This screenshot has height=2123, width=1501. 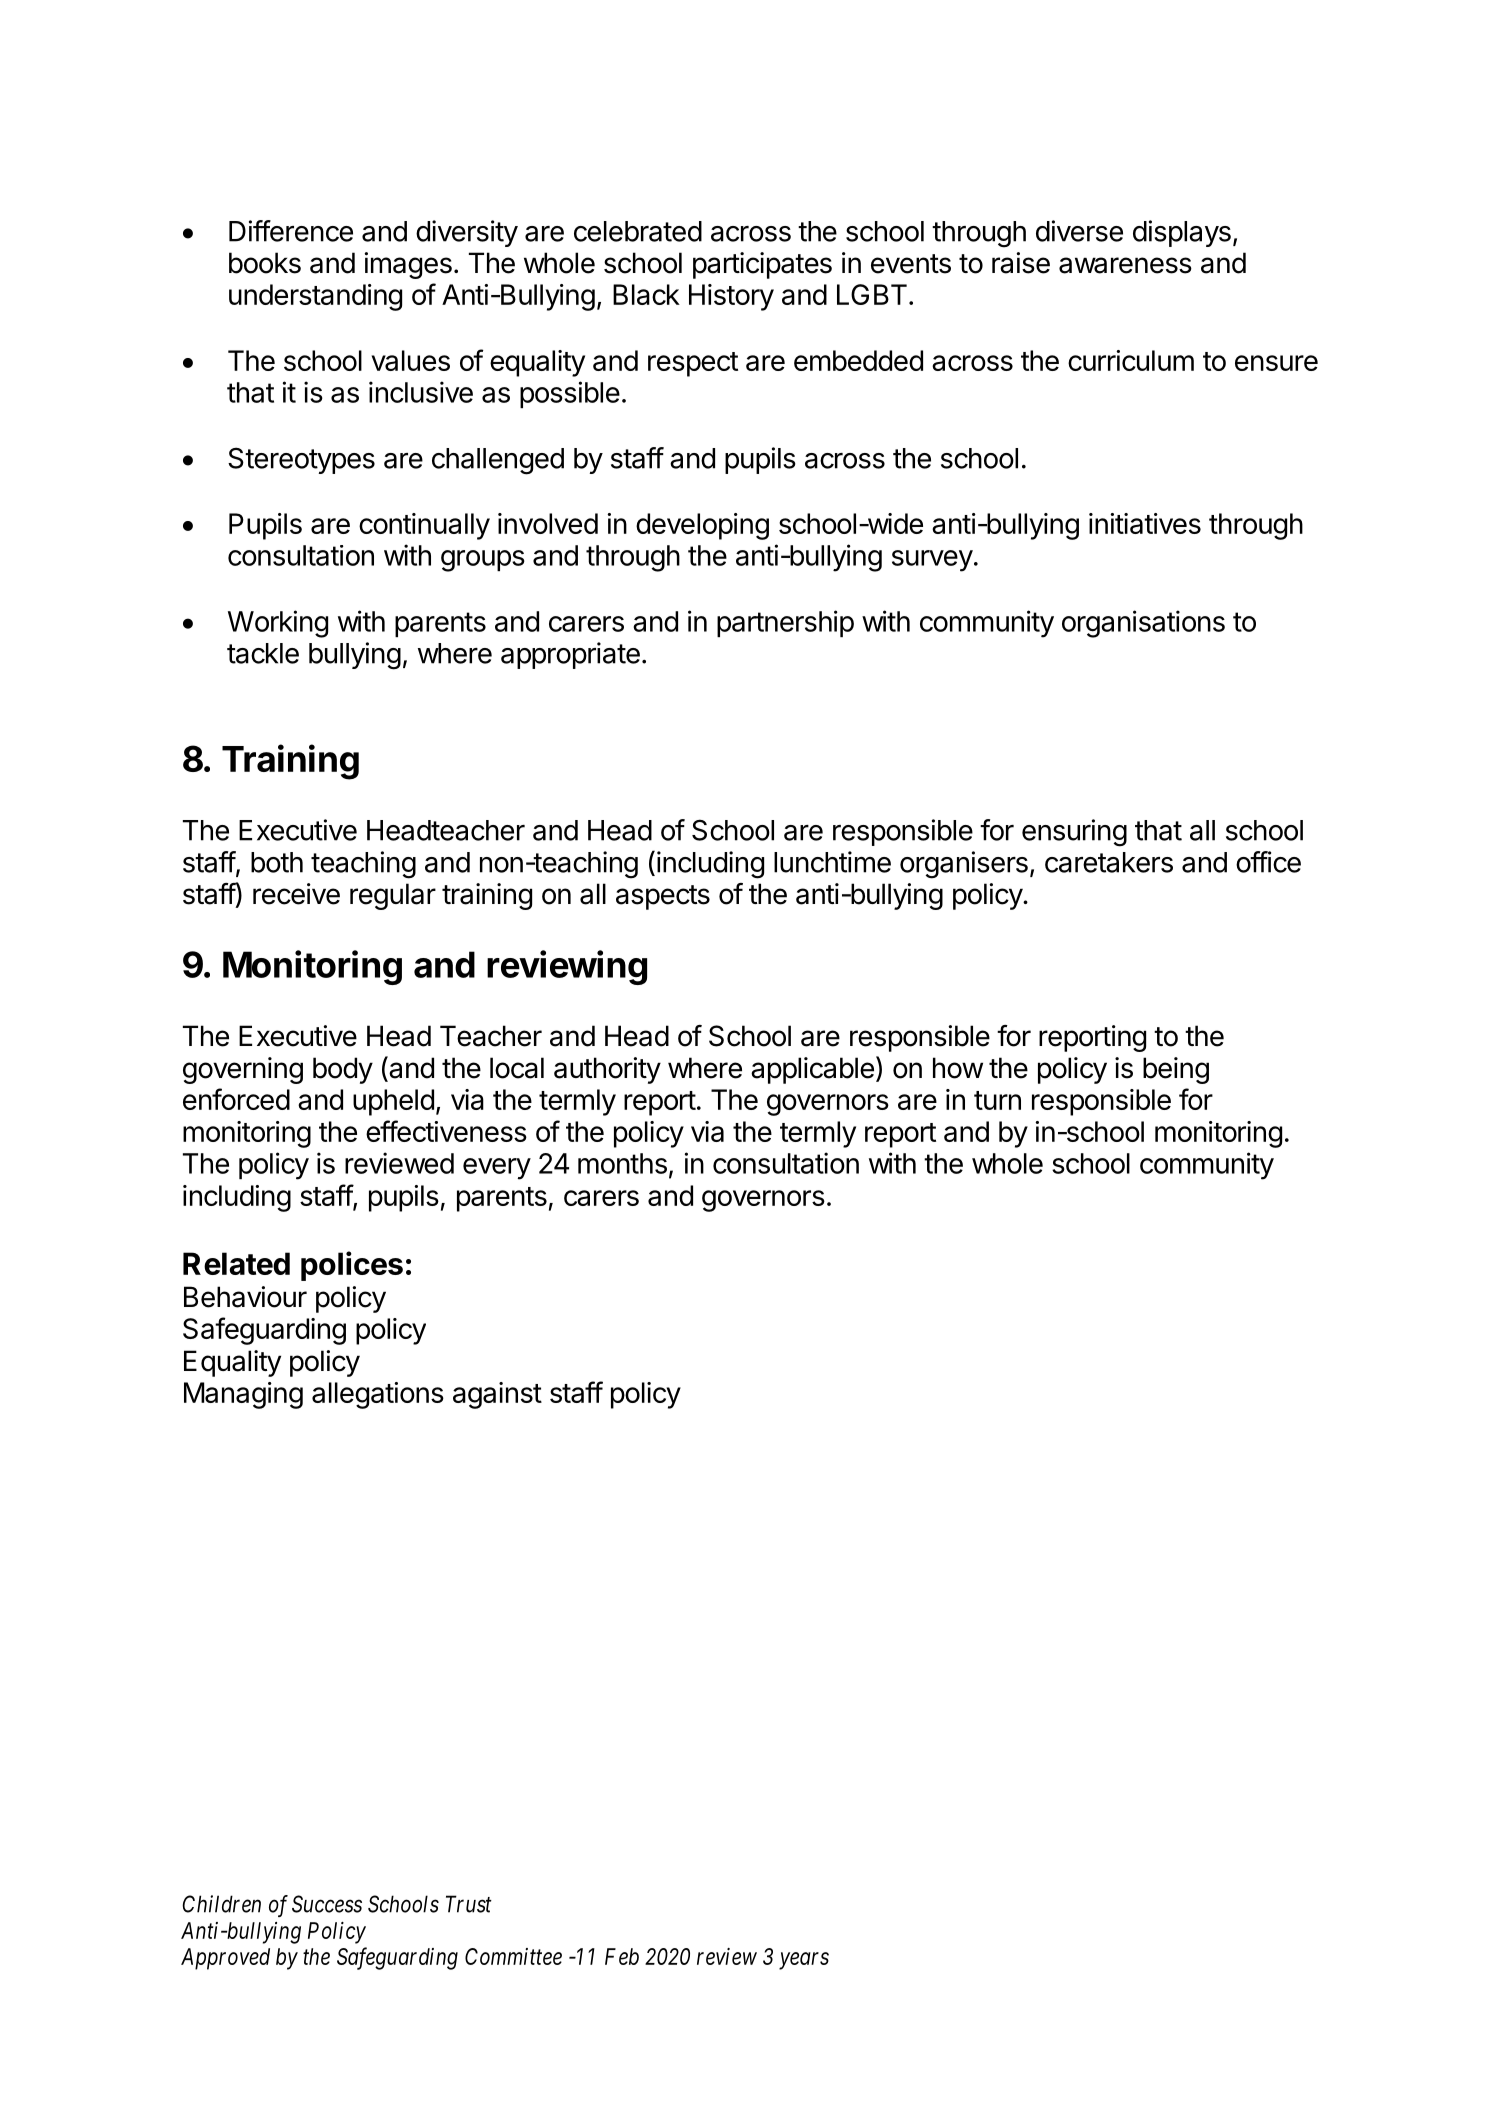 What do you see at coordinates (327, 1904) in the screenshot?
I see `Success` at bounding box center [327, 1904].
